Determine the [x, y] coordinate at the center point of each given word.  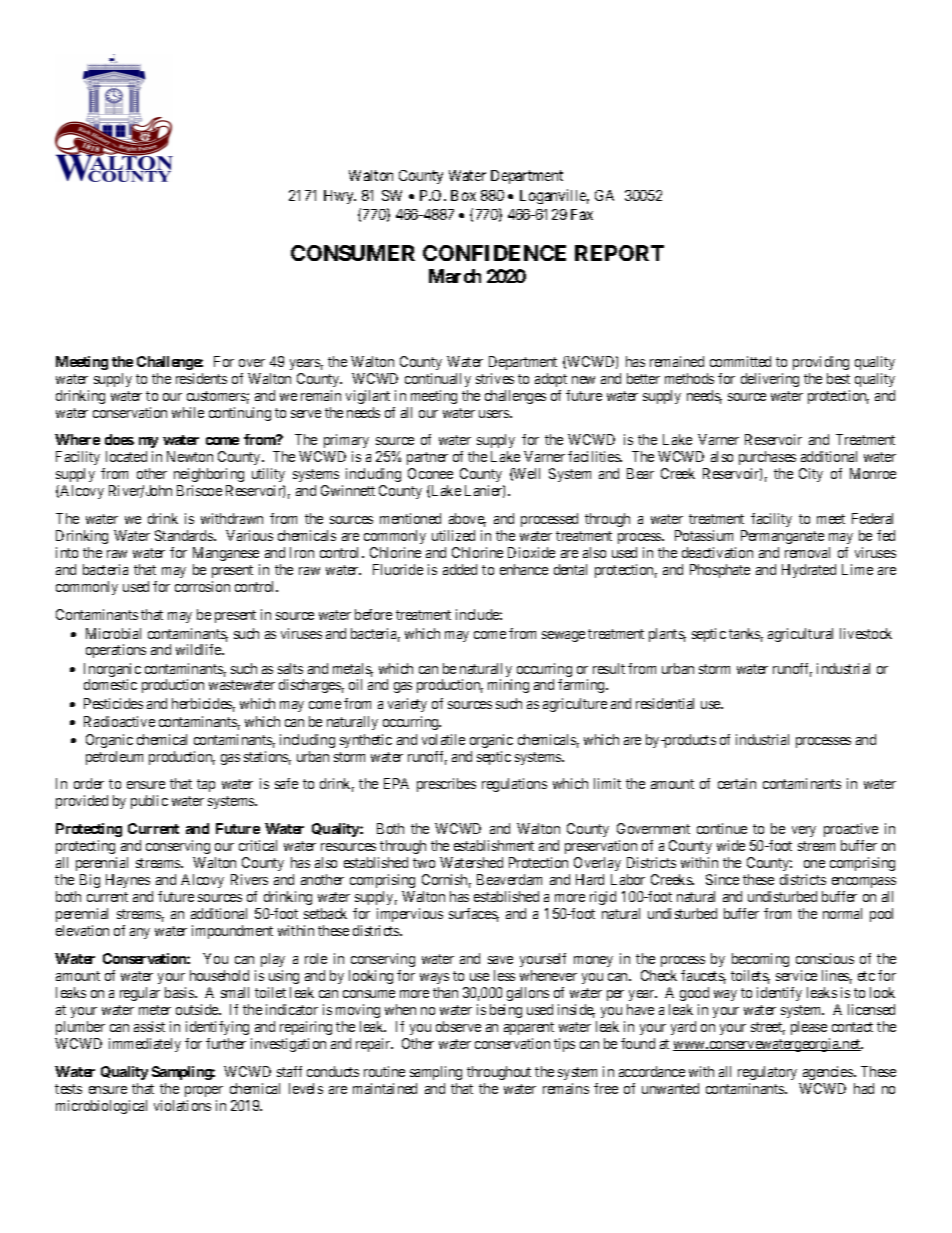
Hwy [340, 197]
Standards [185, 535]
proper [204, 1091]
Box [463, 195]
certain [737, 783]
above [467, 520]
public [149, 802]
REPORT [619, 253]
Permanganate [782, 537]
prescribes [446, 785]
